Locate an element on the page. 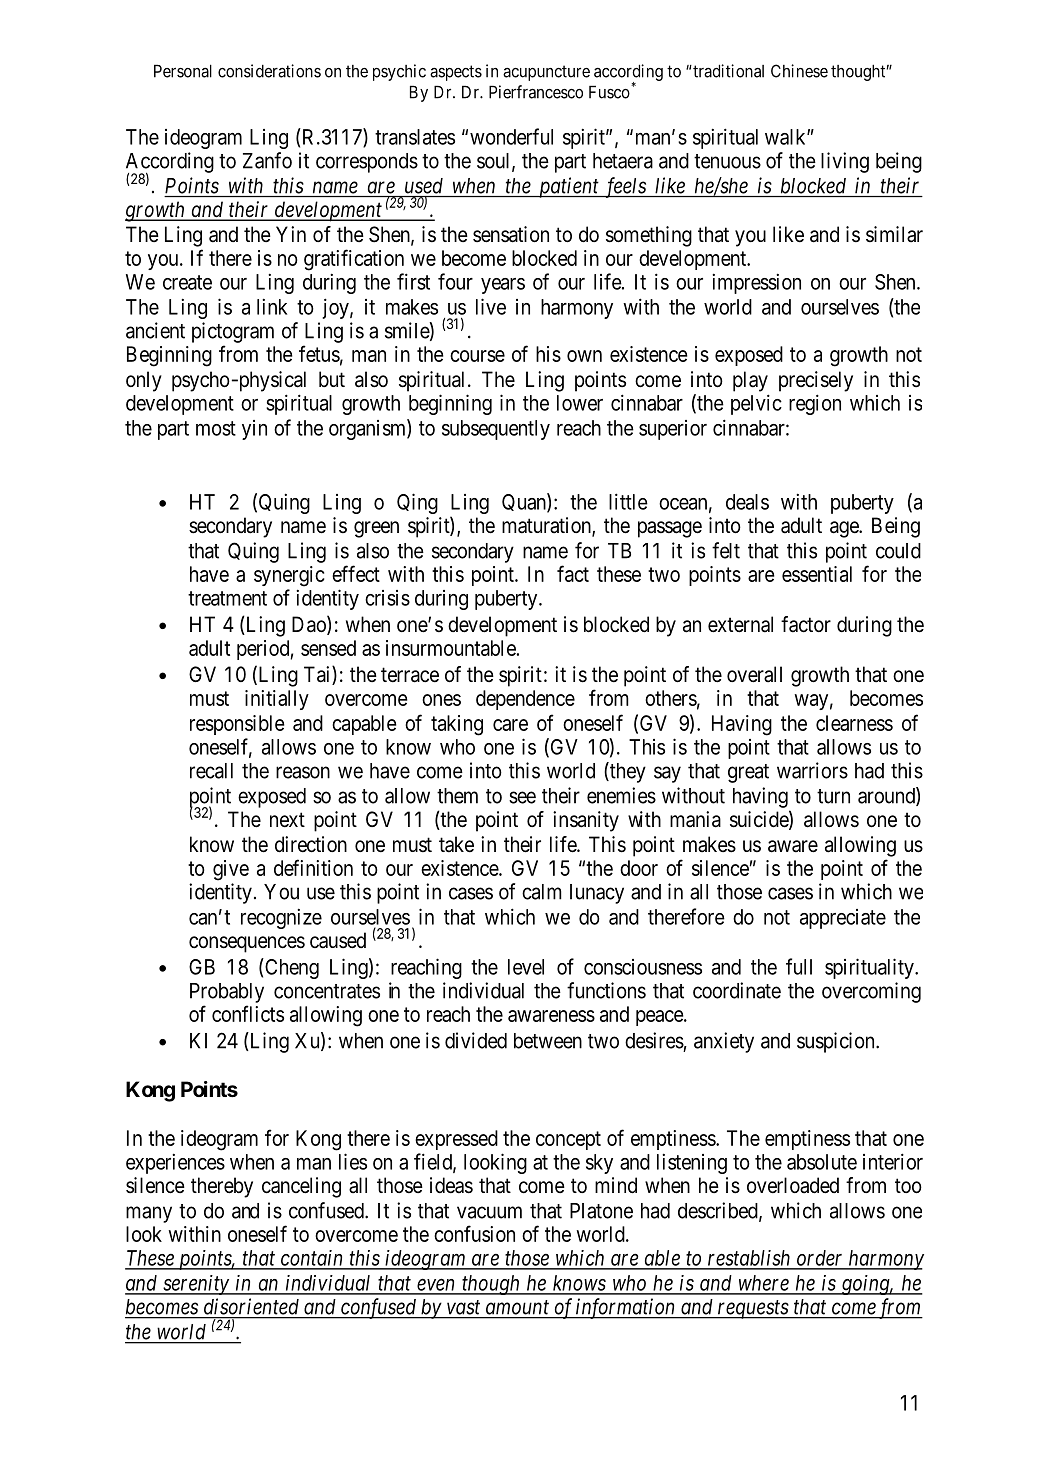 Image resolution: width=1047 pixels, height=1479 pixels. calm is located at coordinates (542, 892).
